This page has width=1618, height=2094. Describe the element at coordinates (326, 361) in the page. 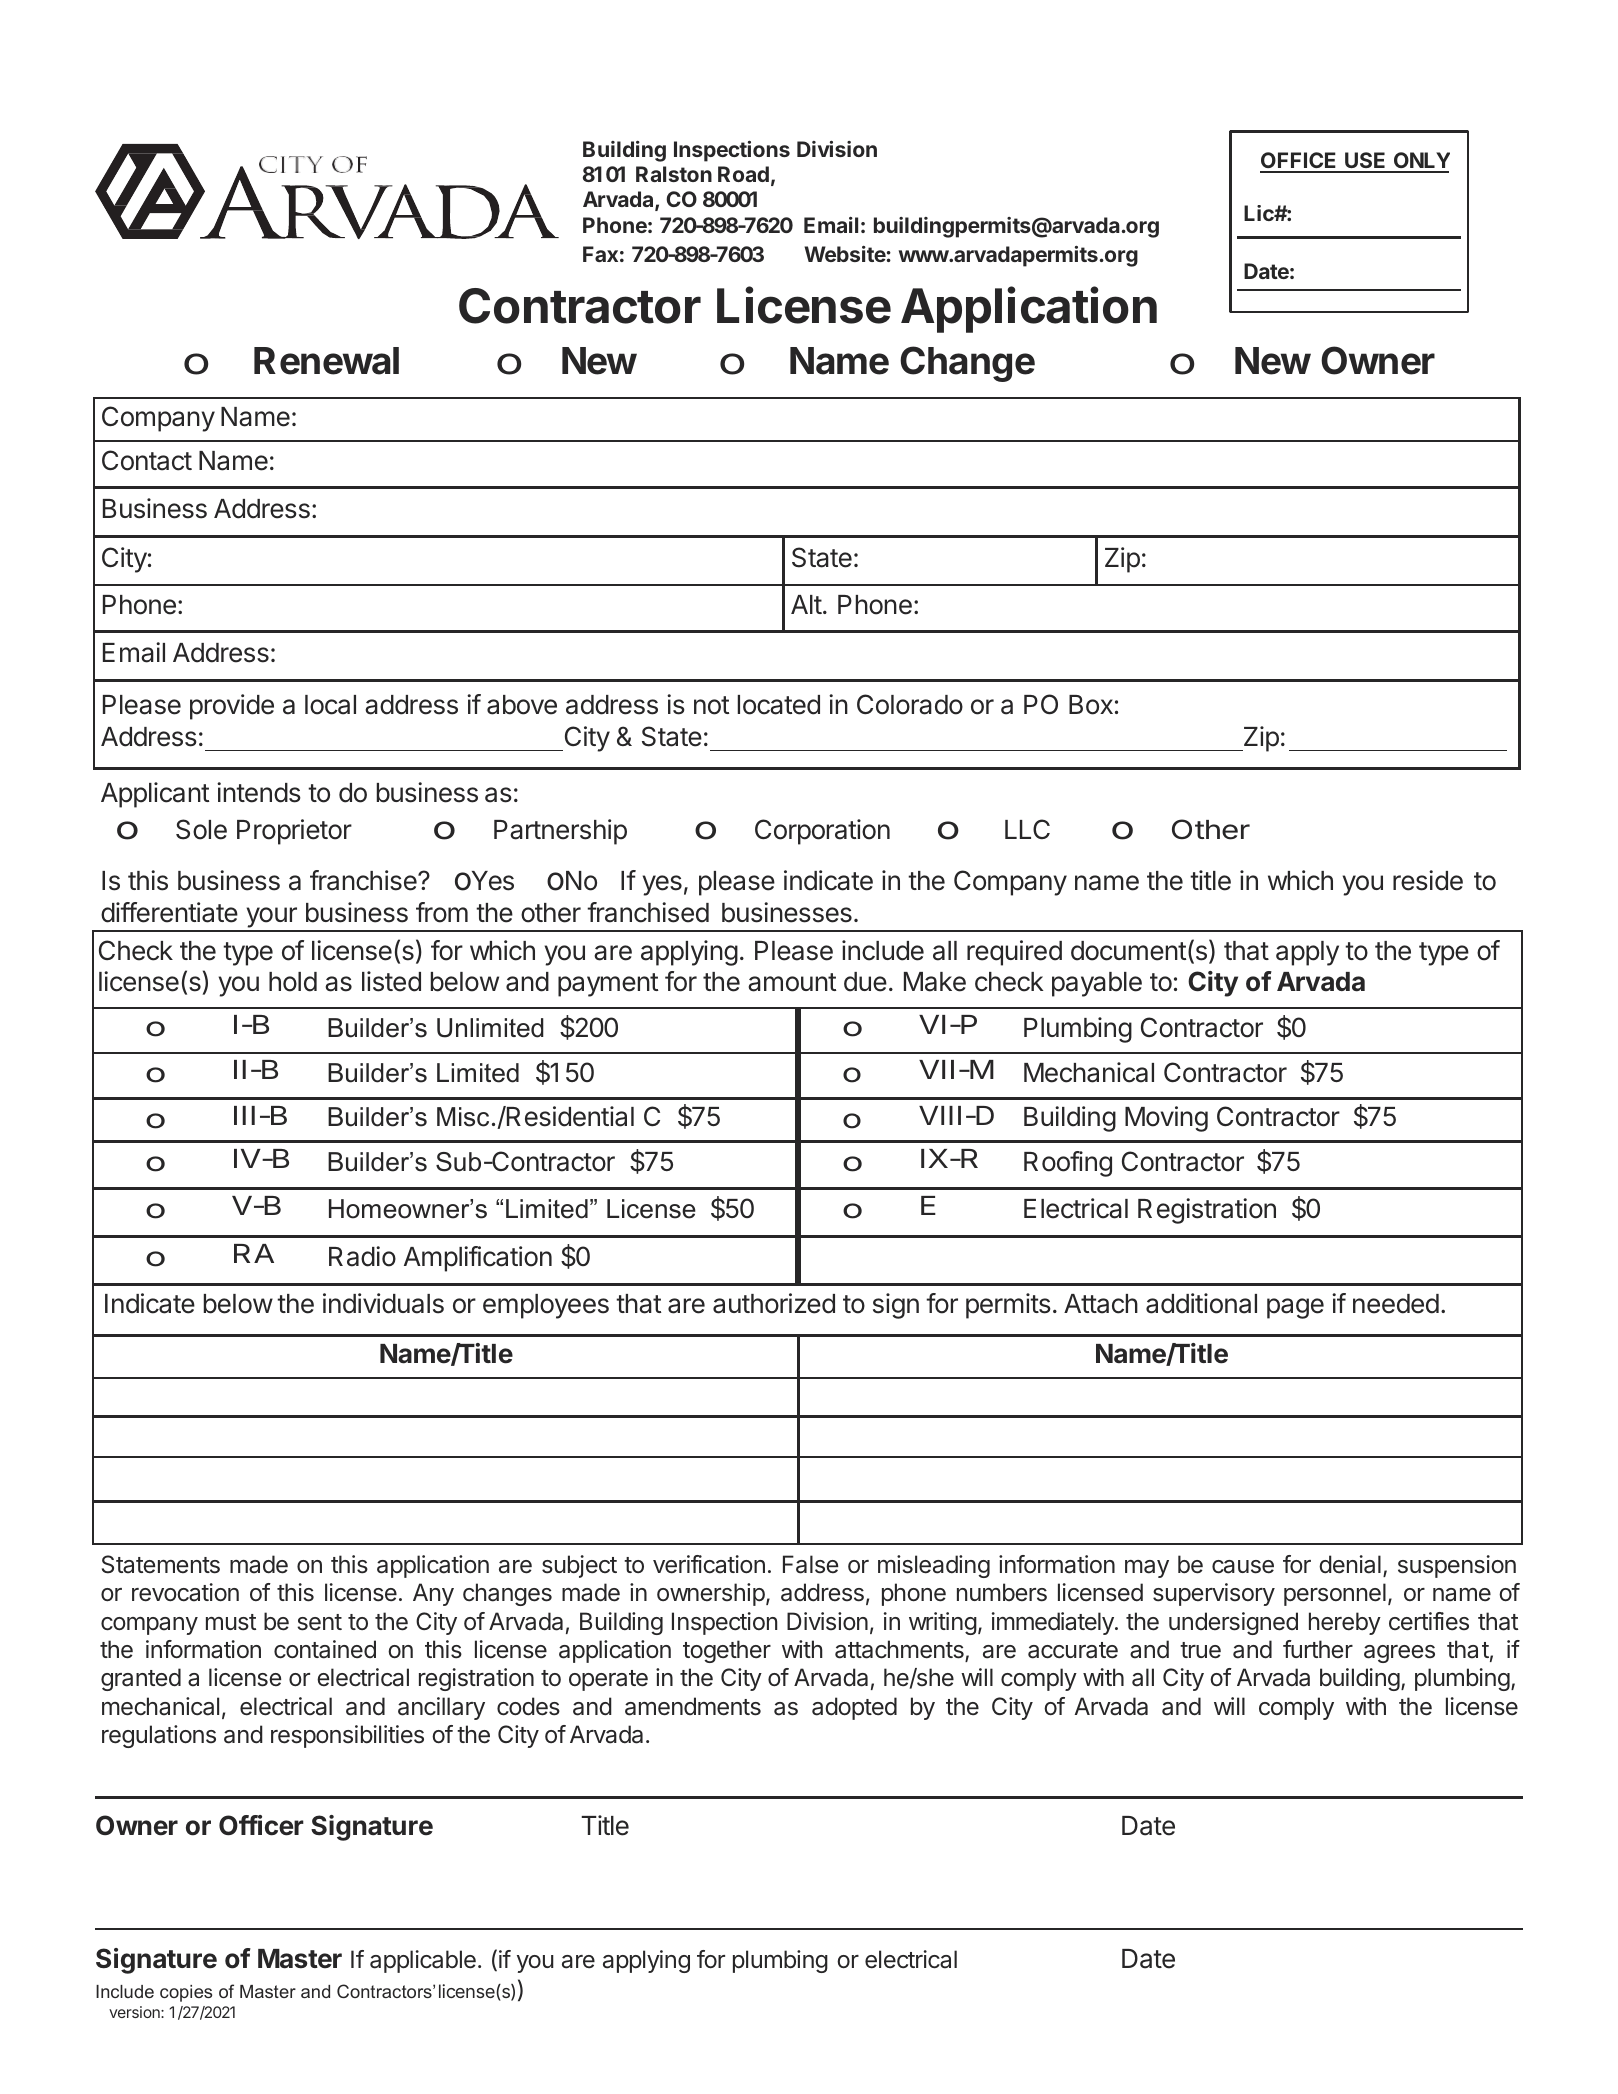

I see `Renewal` at that location.
